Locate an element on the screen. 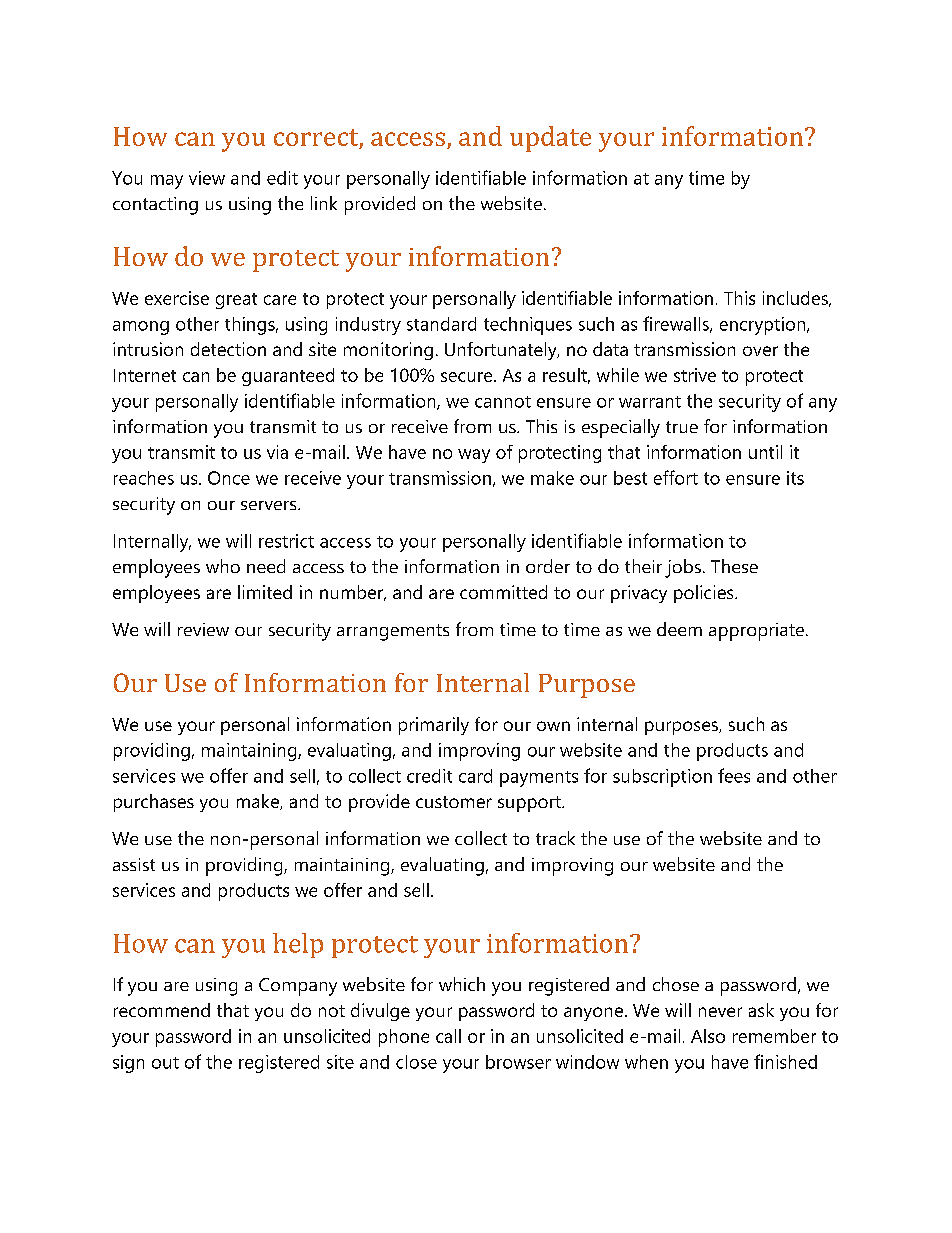  update is located at coordinates (550, 139).
